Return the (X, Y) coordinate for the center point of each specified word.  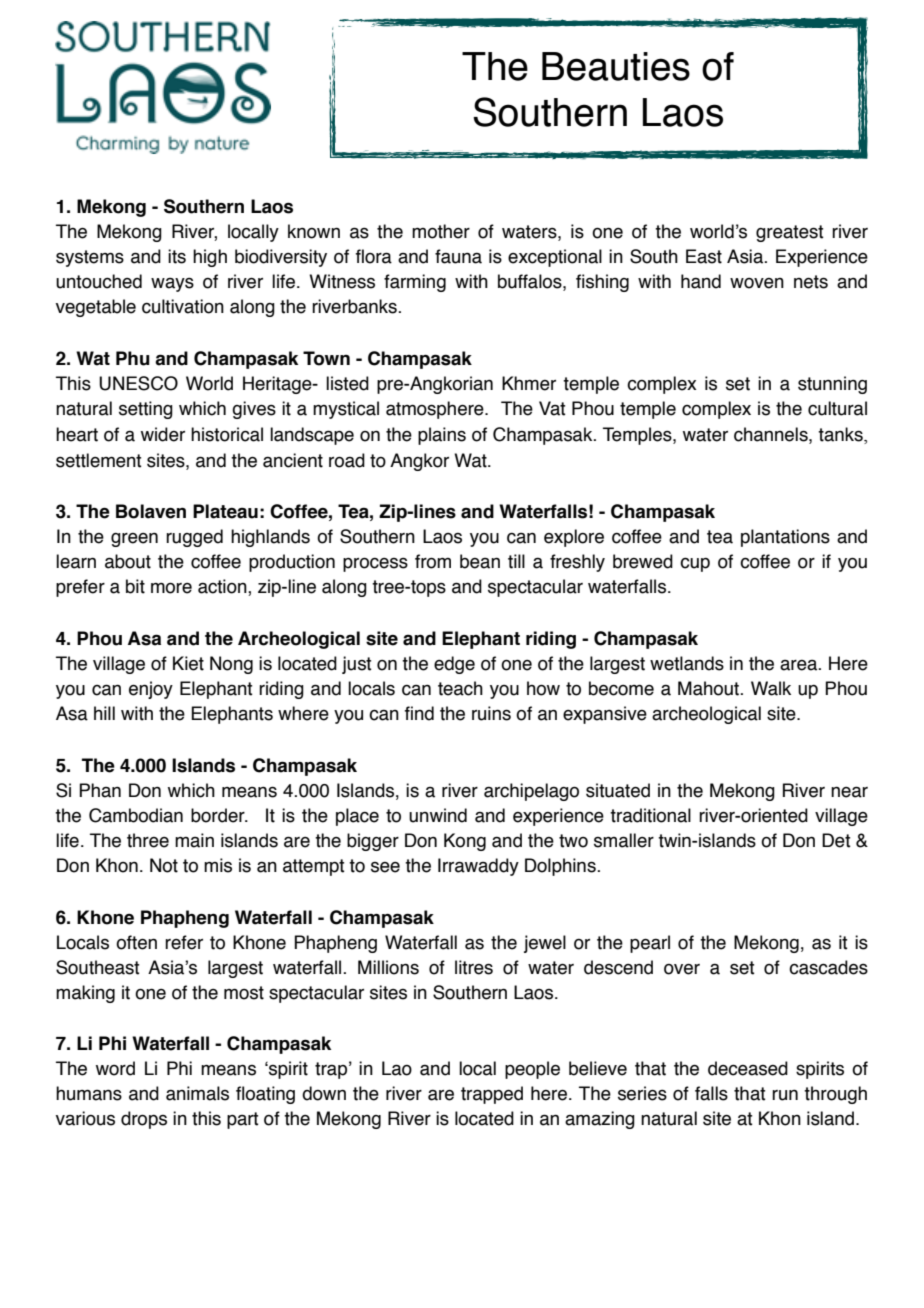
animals (197, 1093)
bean (480, 561)
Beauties (616, 66)
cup (695, 564)
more (171, 588)
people (532, 1070)
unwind (438, 815)
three (148, 840)
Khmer (529, 383)
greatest (790, 233)
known (314, 231)
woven (757, 283)
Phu (133, 358)
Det (836, 840)
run (785, 1095)
